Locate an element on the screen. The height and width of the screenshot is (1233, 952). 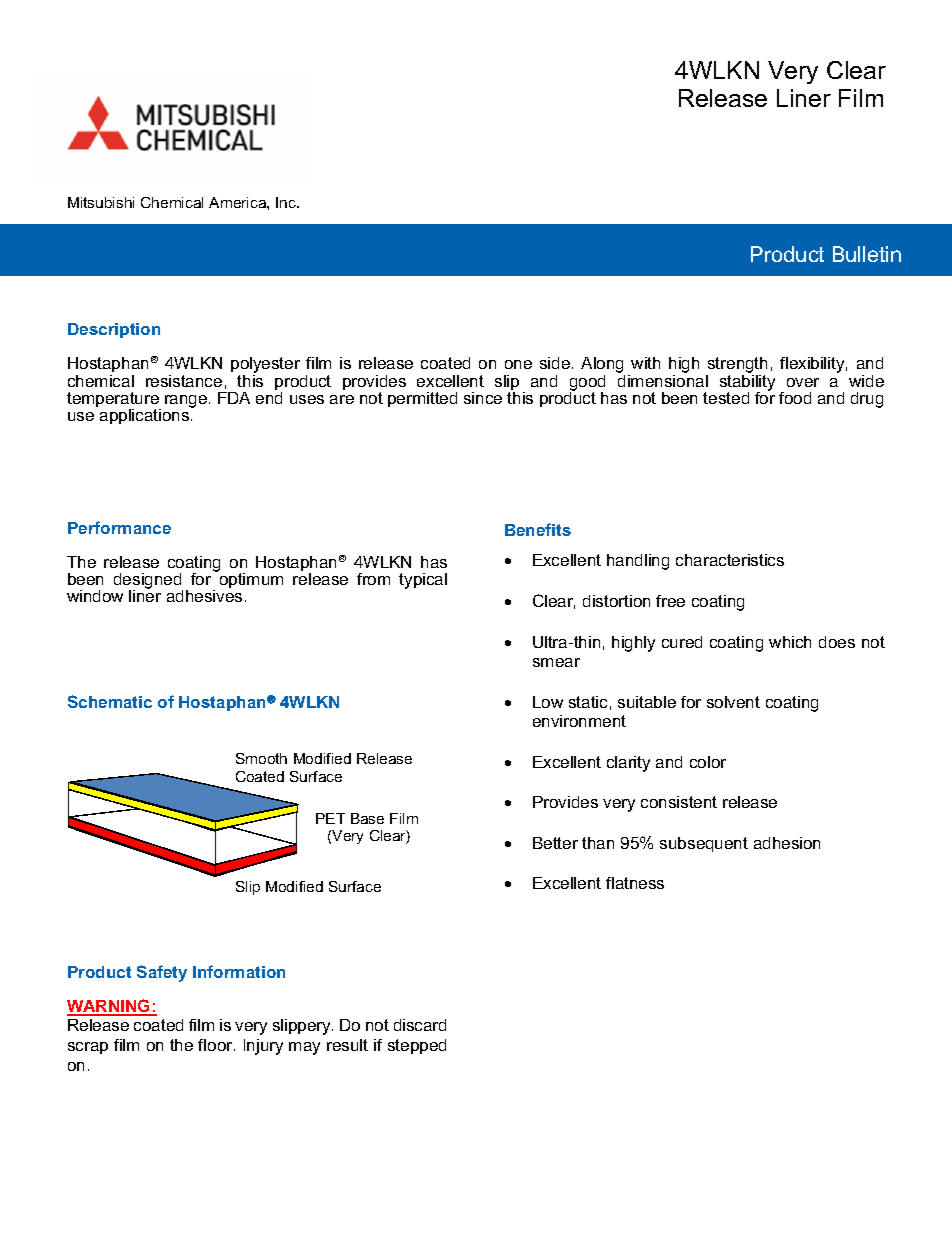
adhesion is located at coordinates (787, 843).
